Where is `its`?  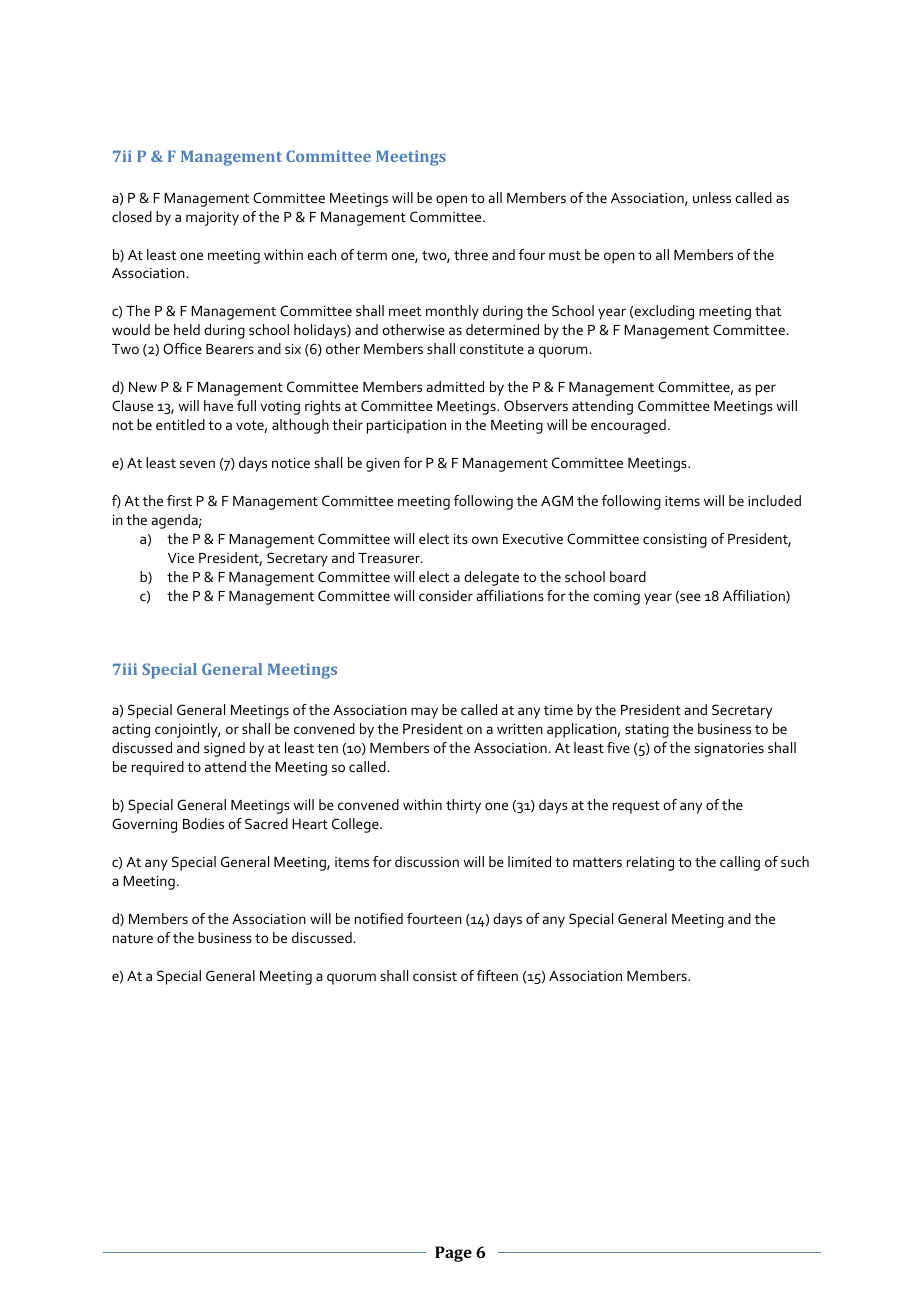
its is located at coordinates (461, 539).
